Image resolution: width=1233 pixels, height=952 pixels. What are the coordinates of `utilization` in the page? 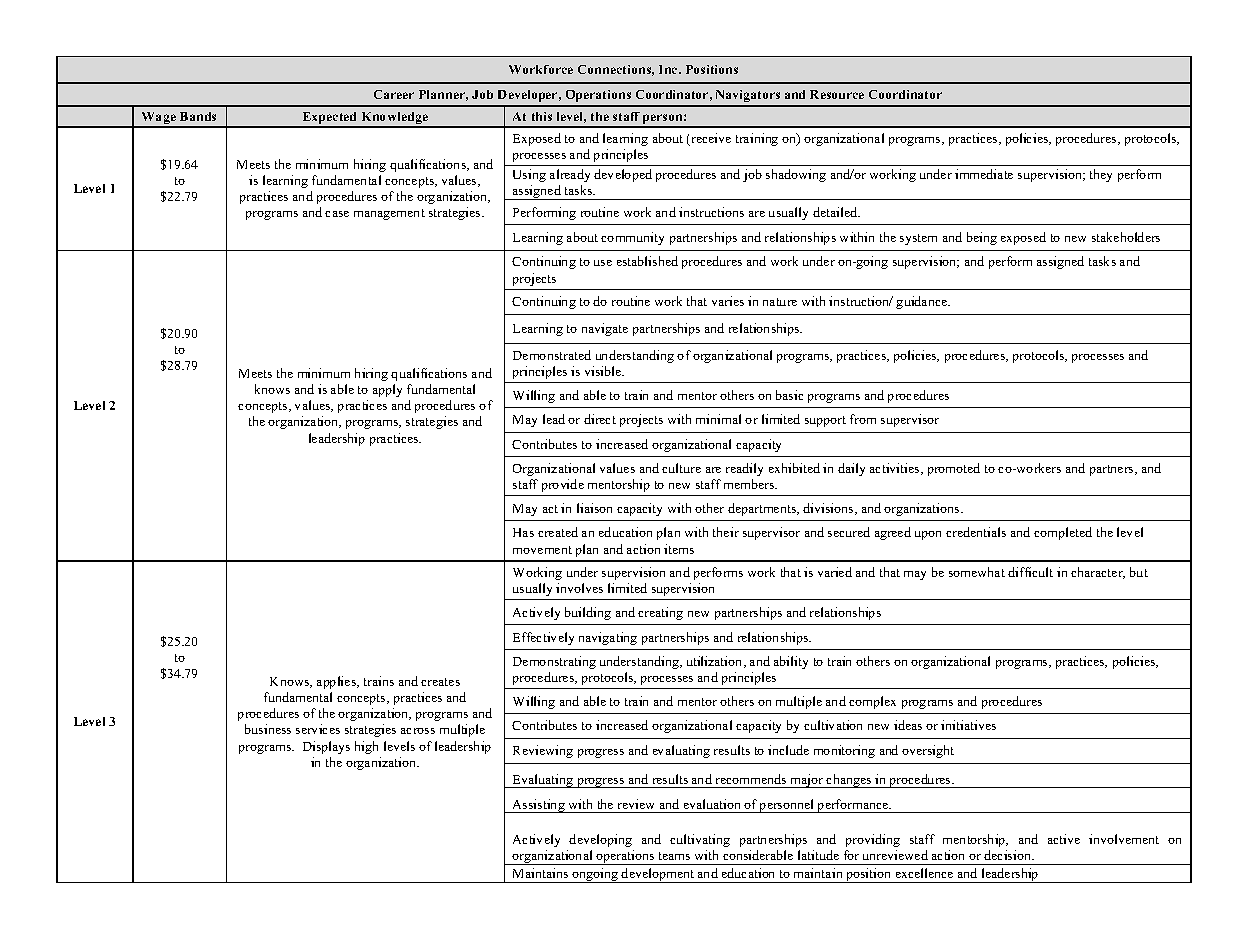 It's located at (716, 662).
